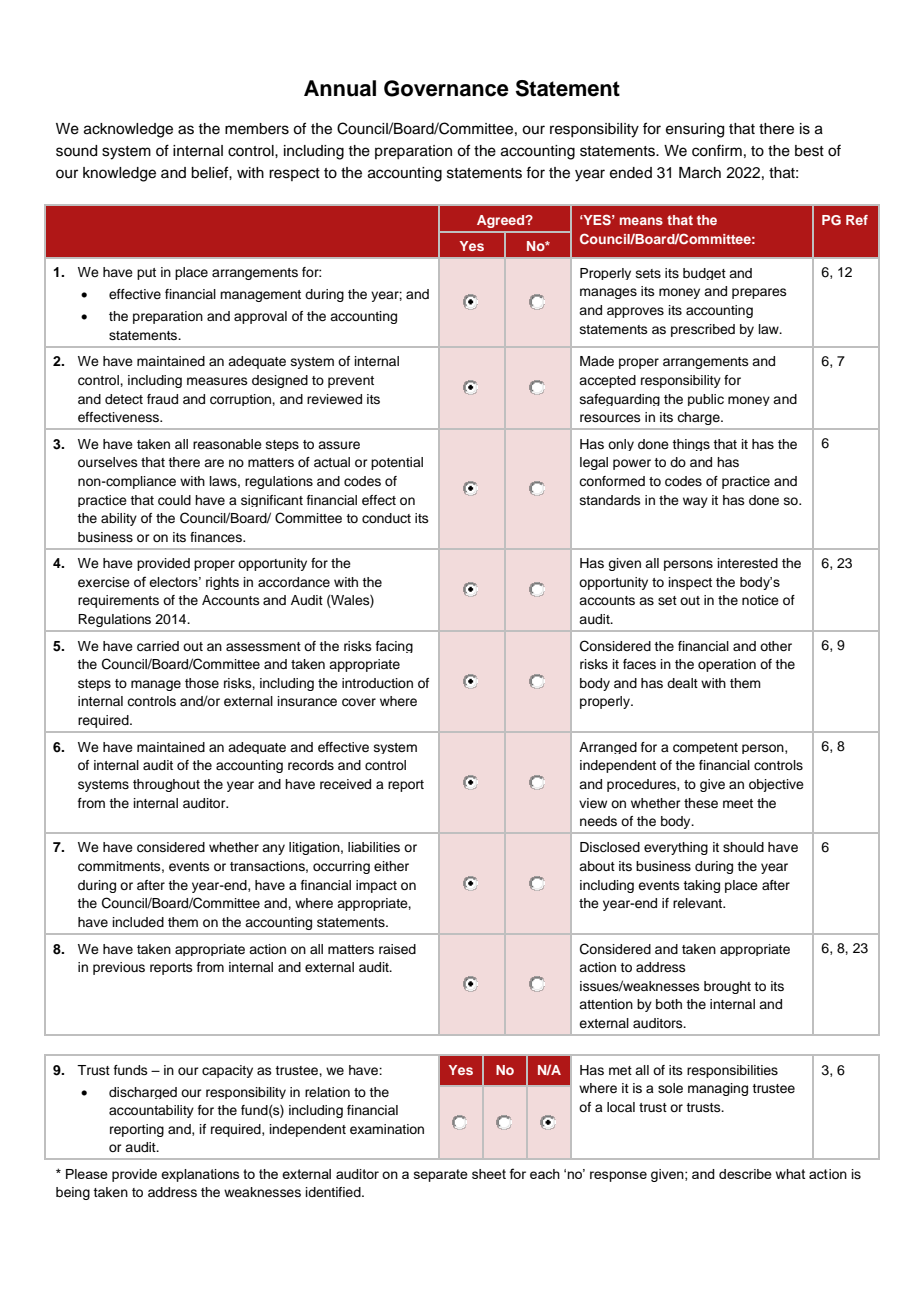 The width and height of the screenshot is (924, 1308). I want to click on Governance, so click(446, 88).
